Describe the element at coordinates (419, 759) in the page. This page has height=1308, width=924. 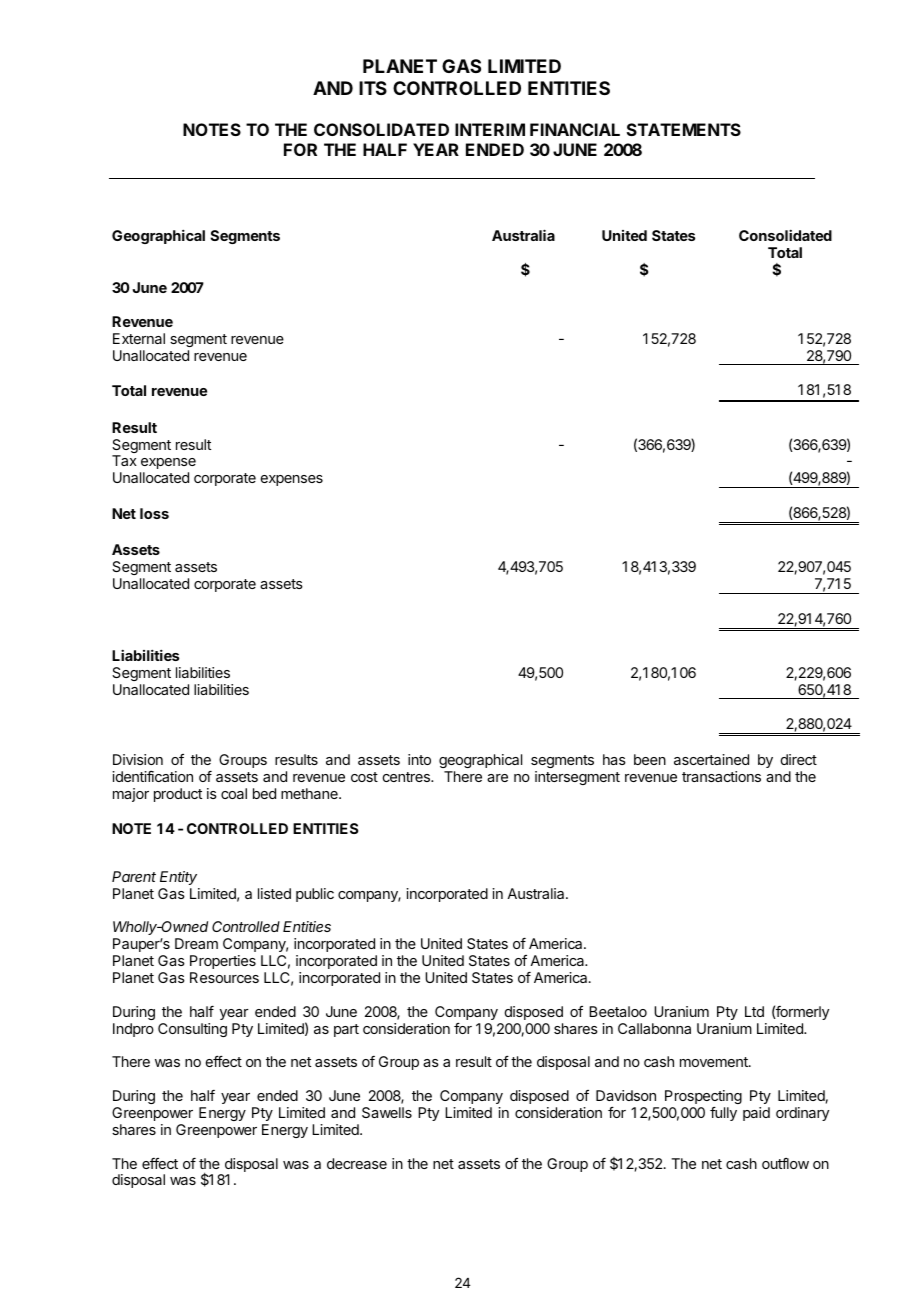
I see `into` at that location.
